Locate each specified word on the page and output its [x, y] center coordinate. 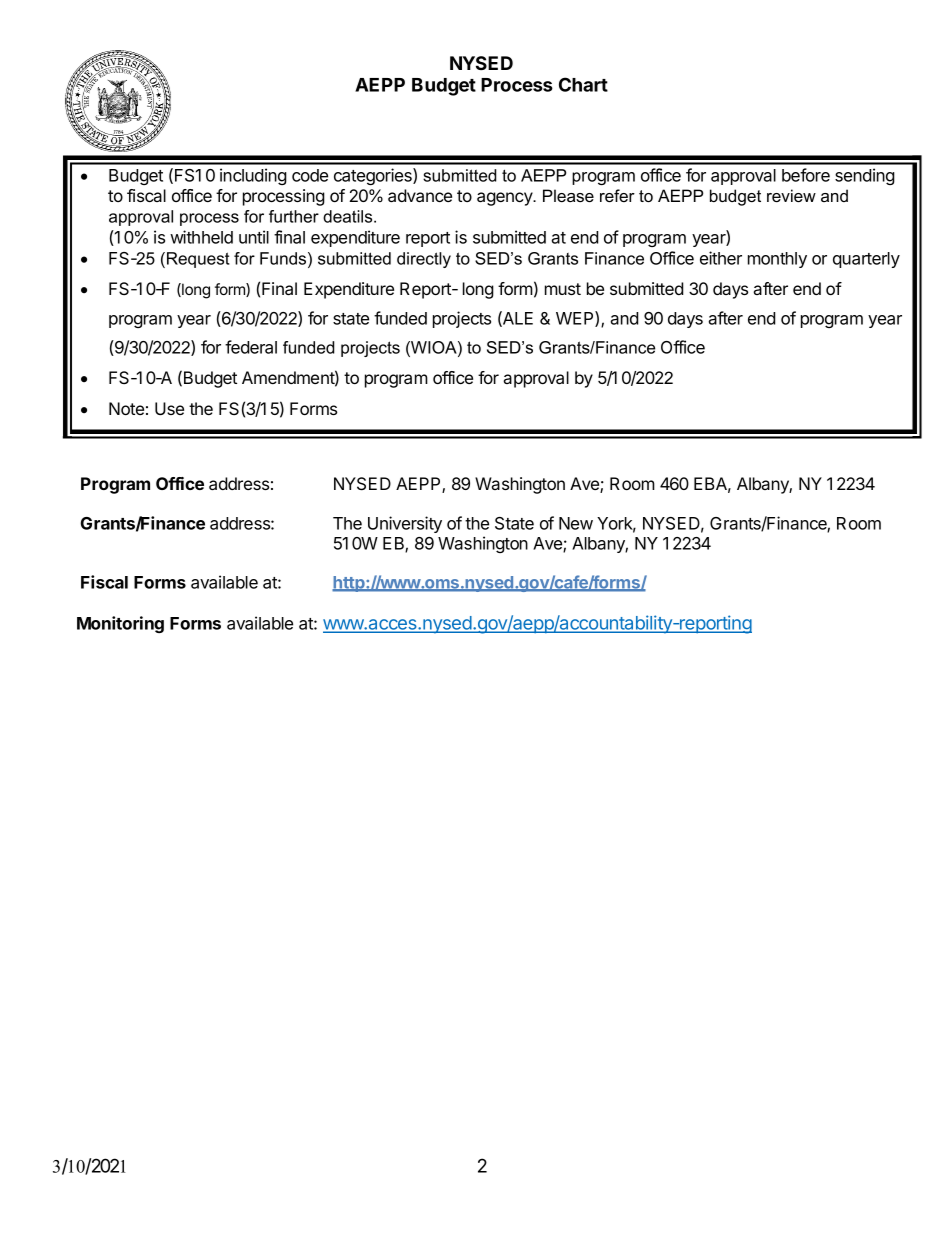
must [563, 289]
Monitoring [120, 624]
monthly [777, 260]
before [806, 175]
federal [251, 347]
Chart [583, 84]
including [253, 176]
